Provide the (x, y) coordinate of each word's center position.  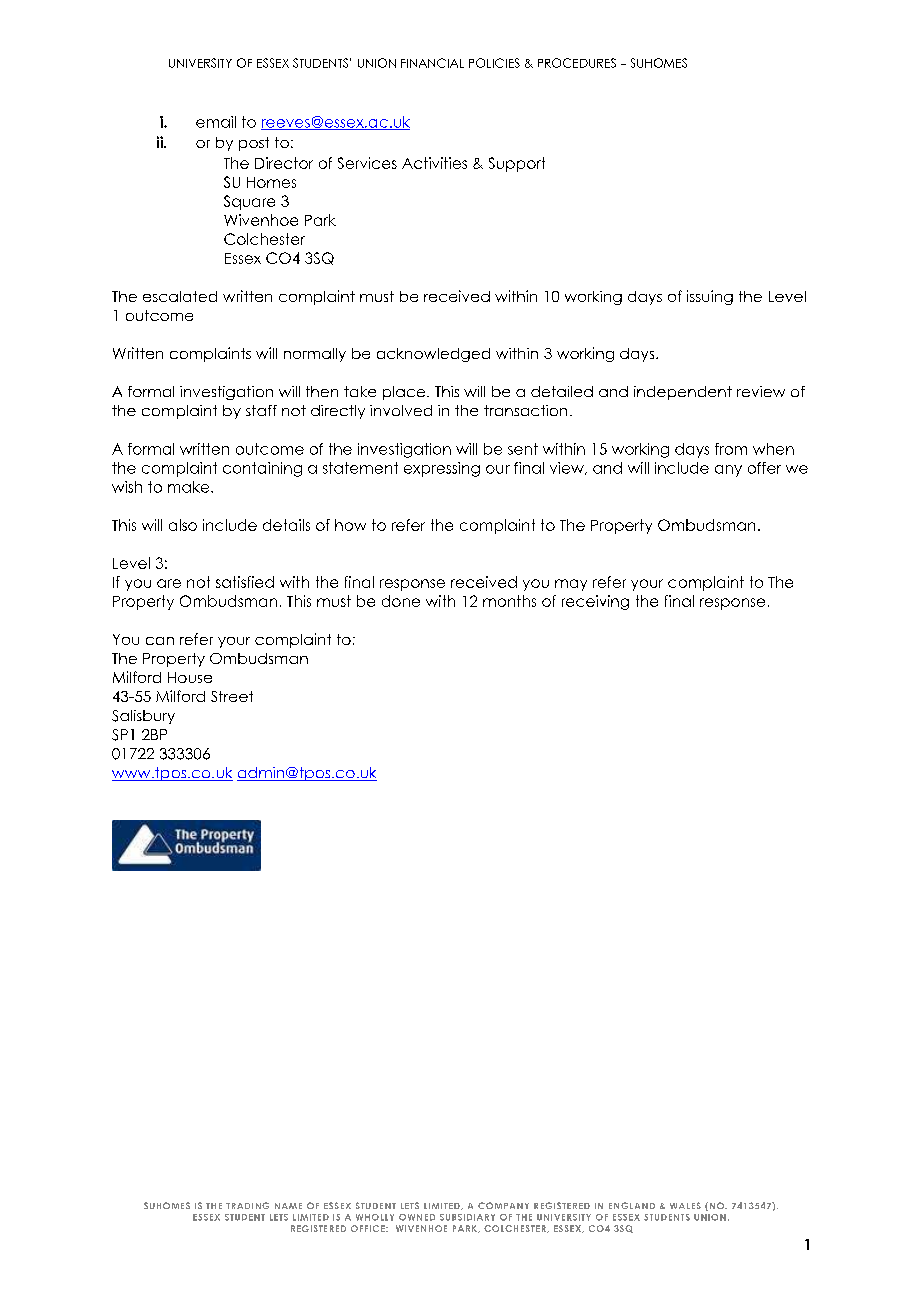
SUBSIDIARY (467, 1217)
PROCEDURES (577, 63)
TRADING (247, 1205)
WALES (685, 1205)
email (216, 122)
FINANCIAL (432, 63)
